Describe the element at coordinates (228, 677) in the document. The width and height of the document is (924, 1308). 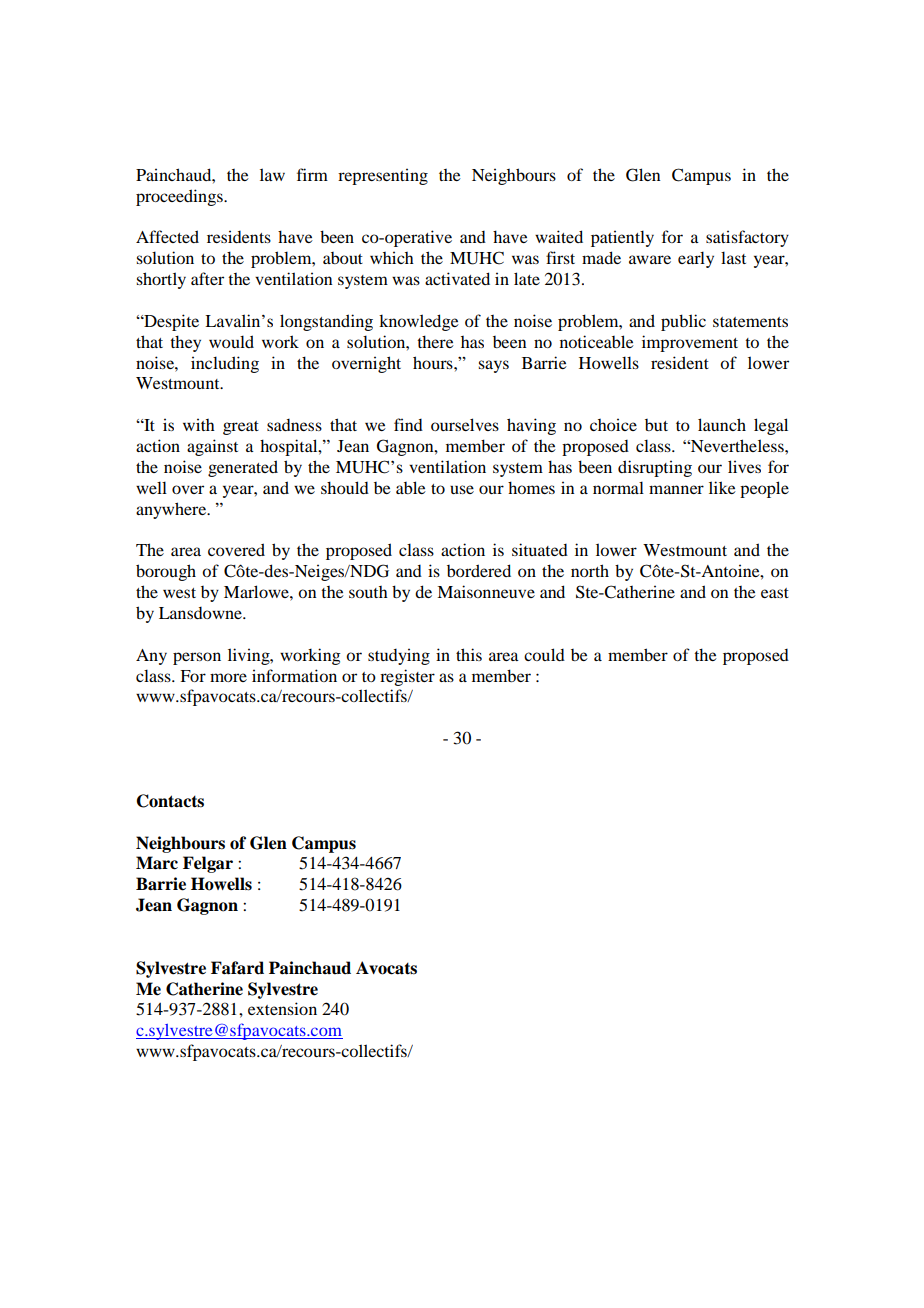
I see `more` at that location.
